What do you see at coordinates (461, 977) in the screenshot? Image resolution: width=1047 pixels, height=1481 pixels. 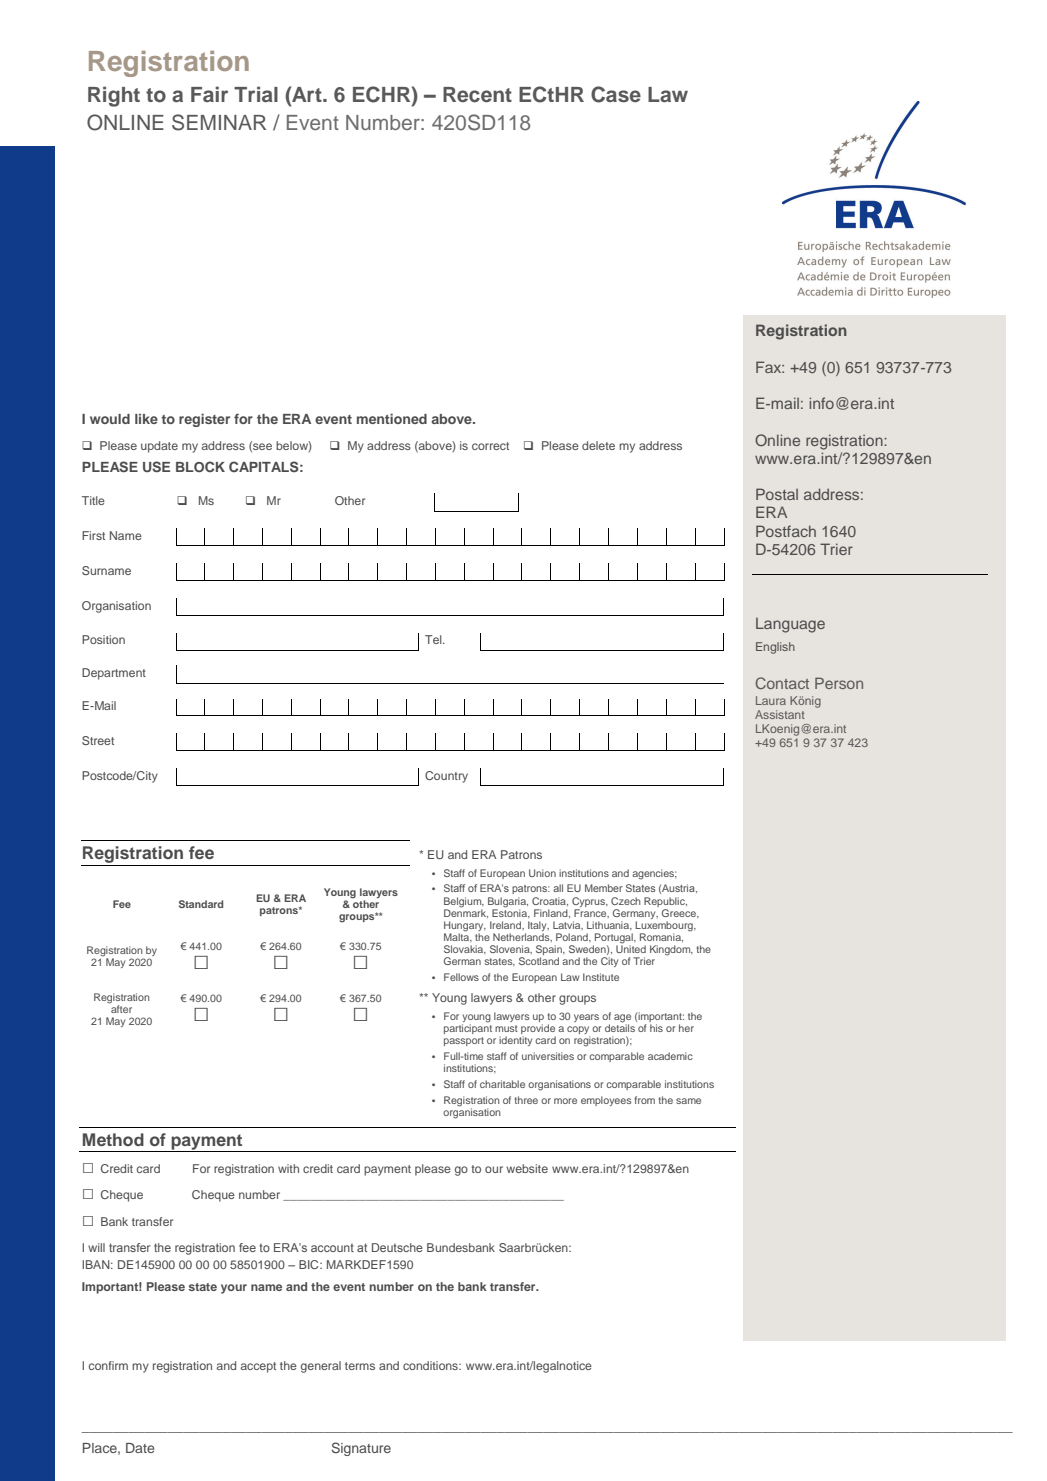 I see `Fellows` at bounding box center [461, 977].
